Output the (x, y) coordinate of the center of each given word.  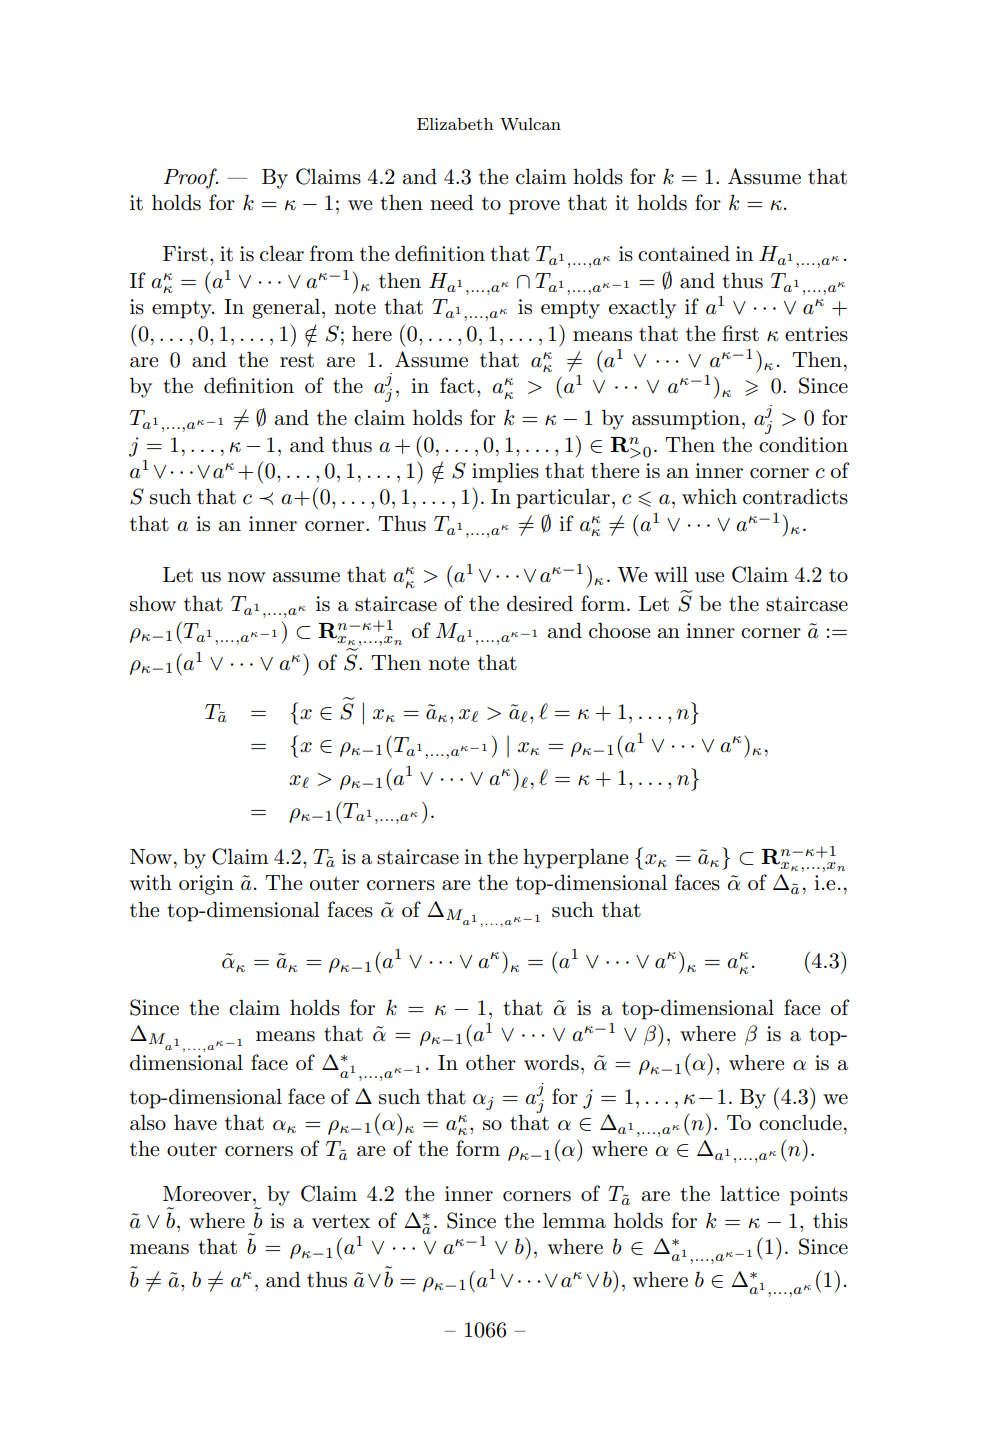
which (709, 496)
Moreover (208, 1194)
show (153, 603)
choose (619, 630)
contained (684, 253)
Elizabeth (455, 124)
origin (206, 885)
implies (505, 472)
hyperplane (575, 858)
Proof (191, 178)
